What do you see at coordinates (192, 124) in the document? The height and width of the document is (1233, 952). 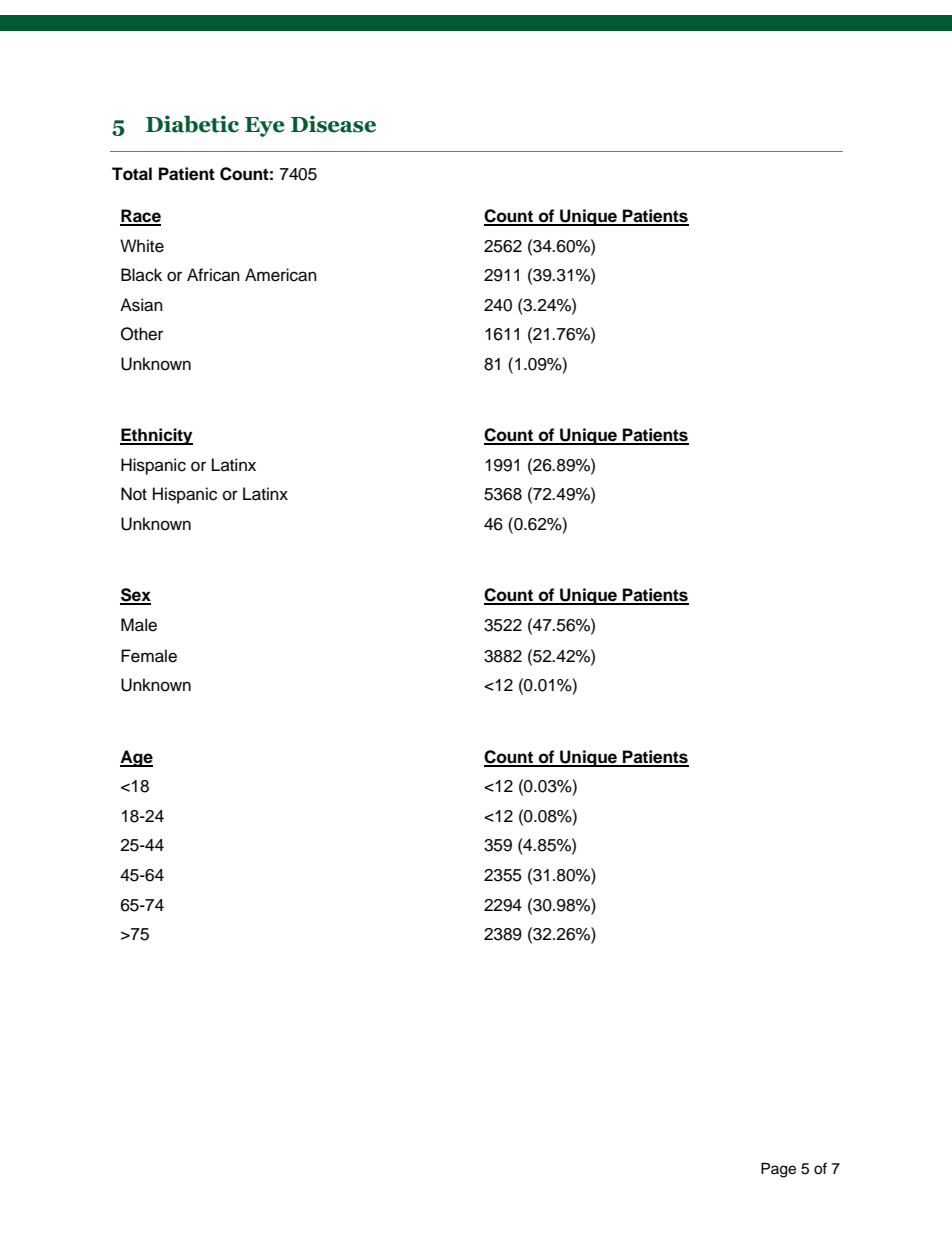 I see `Diabetic` at bounding box center [192, 124].
